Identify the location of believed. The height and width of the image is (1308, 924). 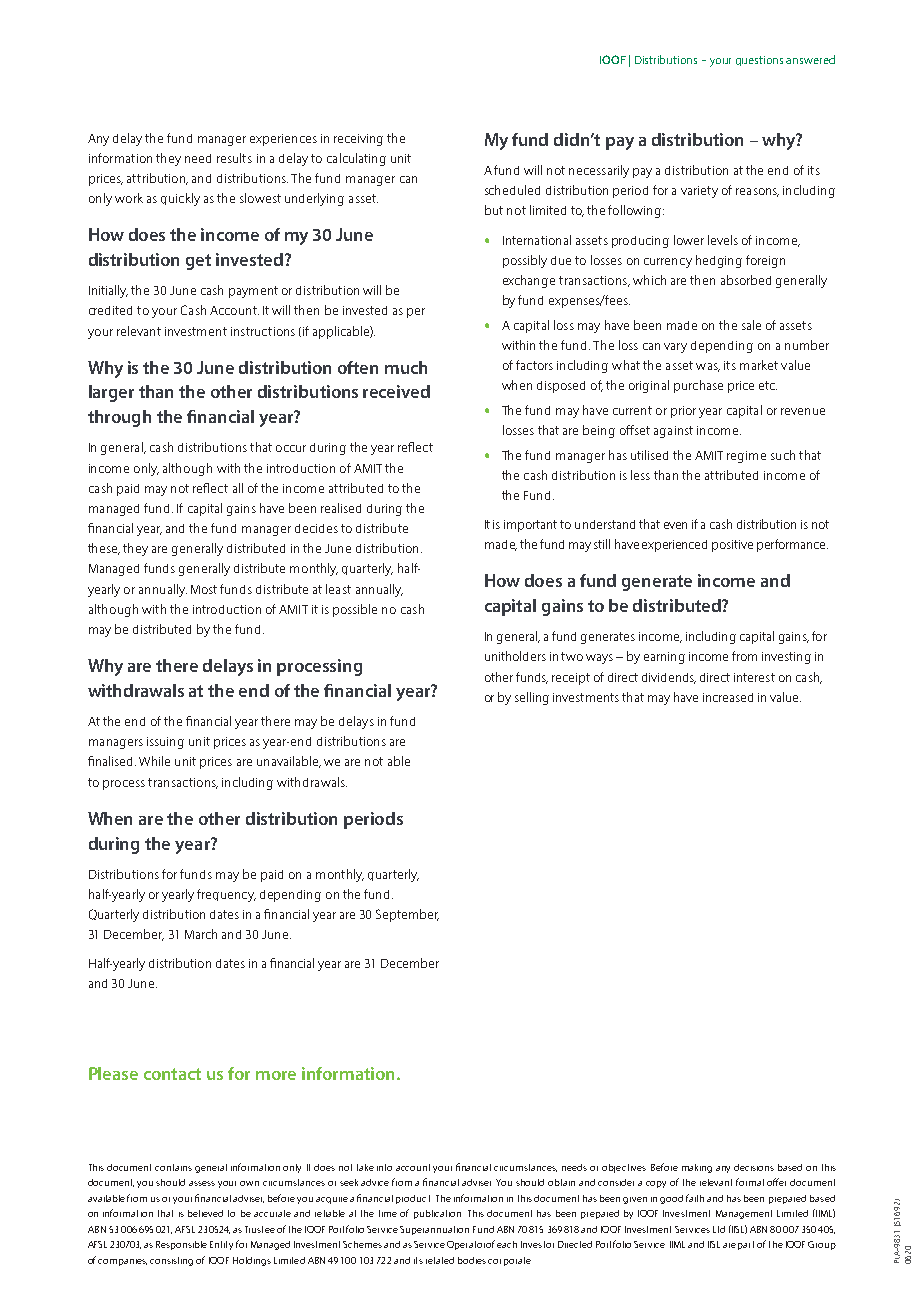
(205, 1213).
